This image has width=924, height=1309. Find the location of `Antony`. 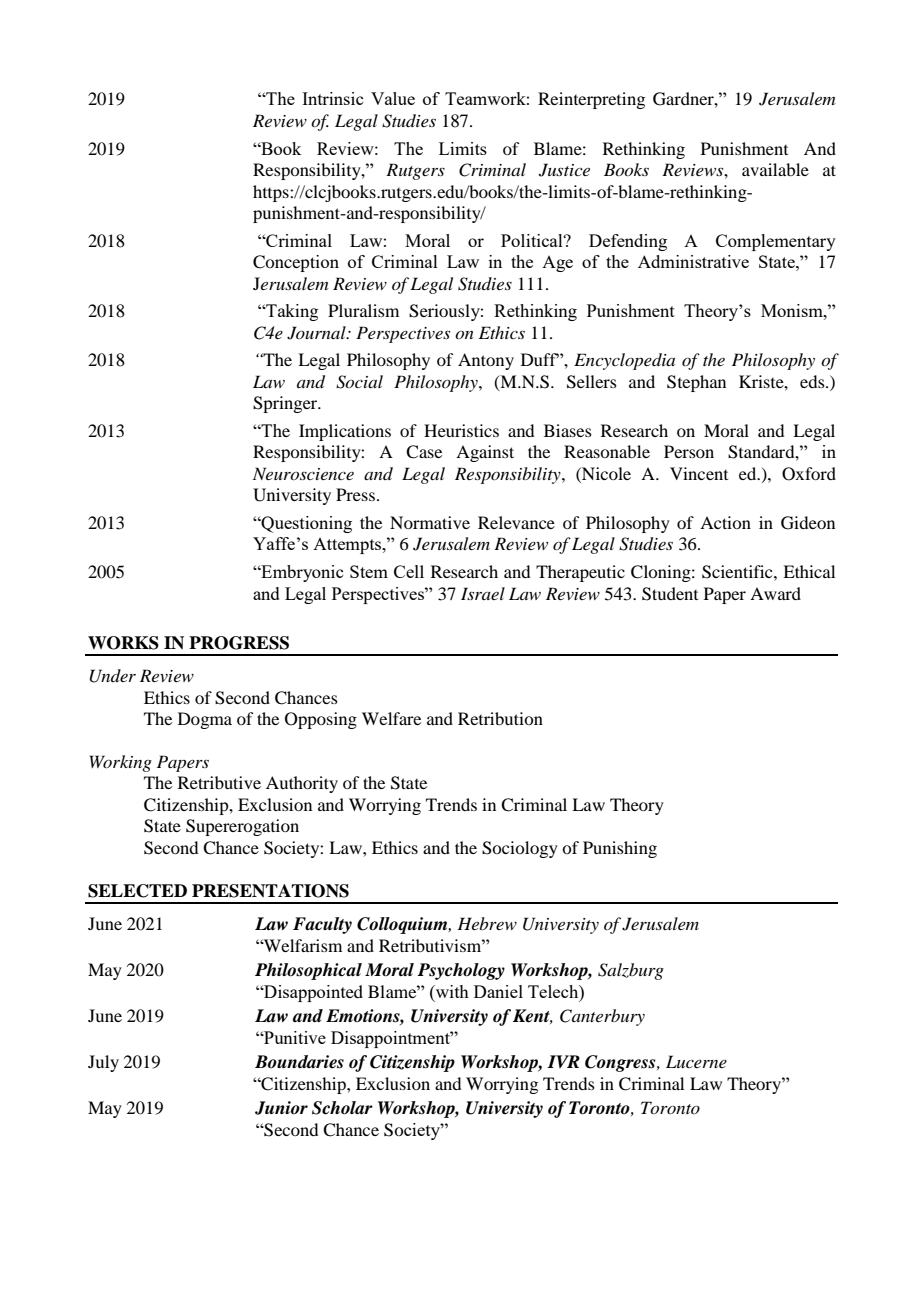

Antony is located at coordinates (486, 361).
